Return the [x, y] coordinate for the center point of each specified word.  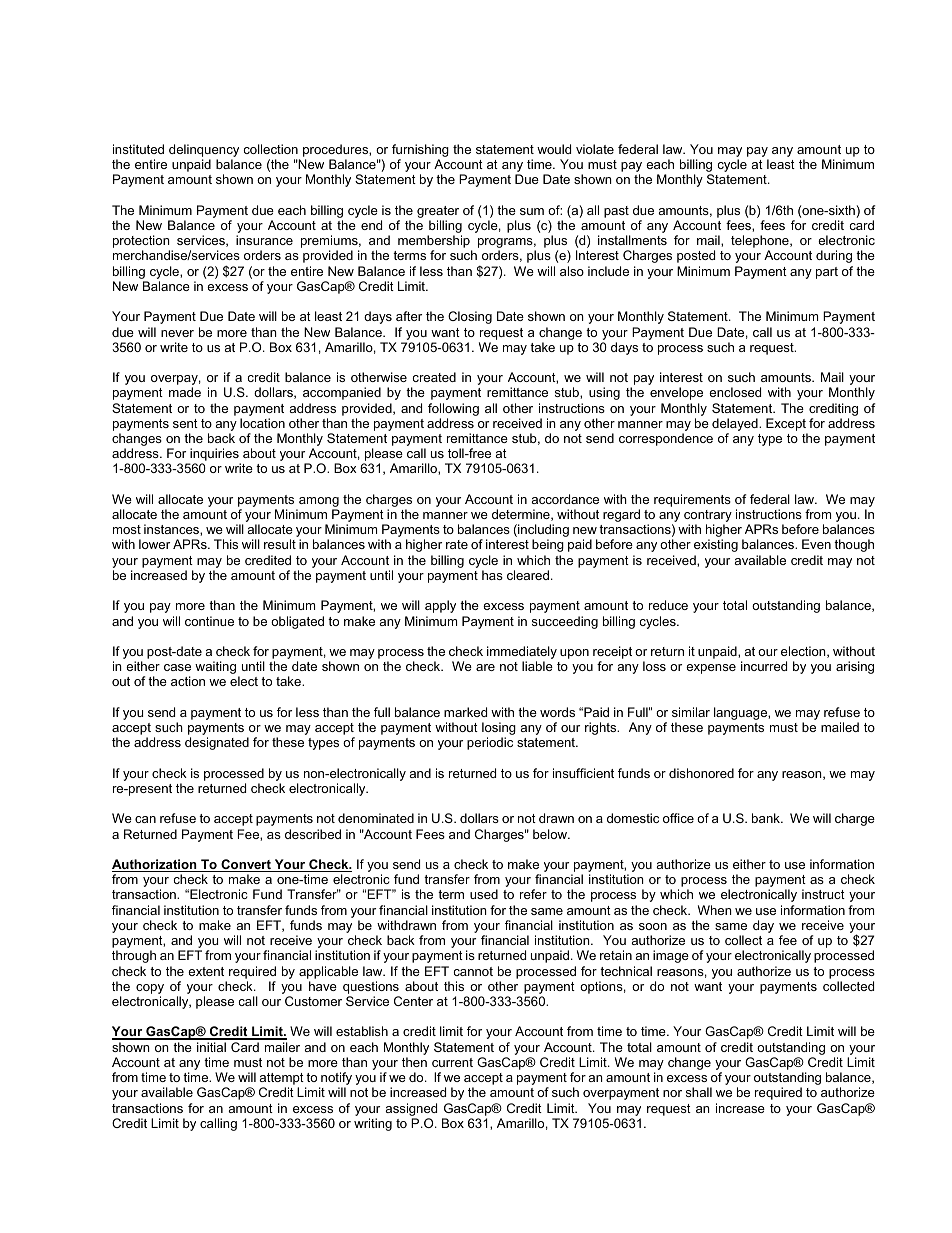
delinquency [204, 152]
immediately [522, 654]
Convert [246, 865]
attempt [282, 1080]
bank [767, 818]
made [185, 392]
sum [532, 211]
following [453, 409]
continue [209, 621]
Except [786, 424]
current [452, 1062]
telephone [761, 243]
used [484, 894]
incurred [764, 666]
